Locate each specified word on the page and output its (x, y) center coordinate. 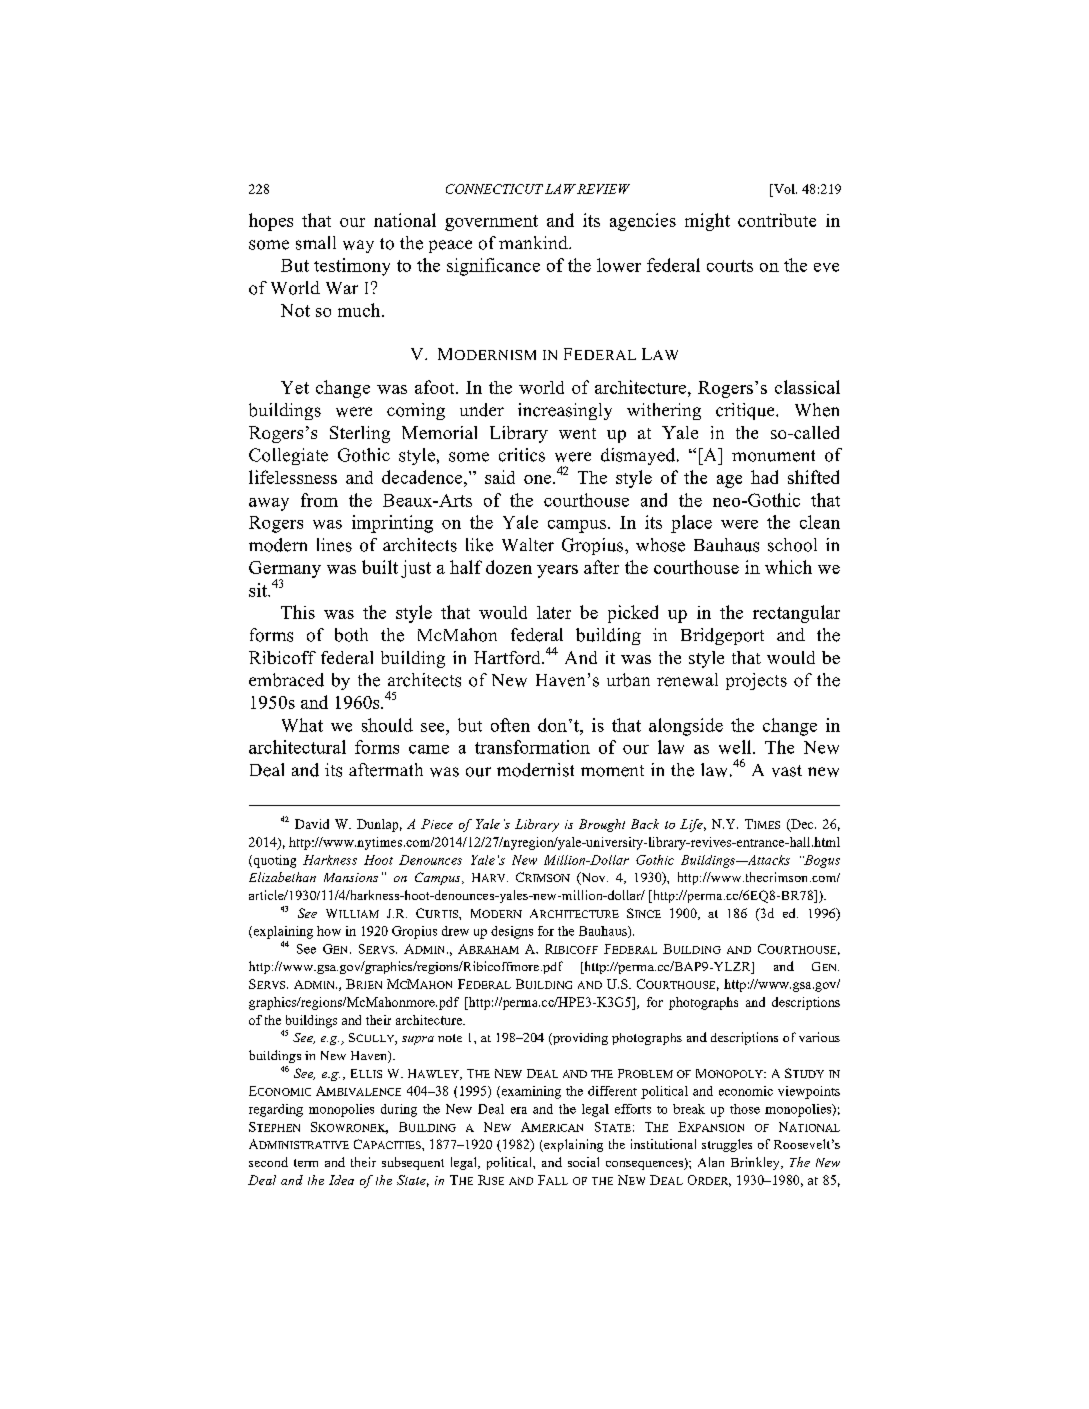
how (329, 931)
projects (756, 681)
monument (773, 456)
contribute (777, 220)
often (510, 725)
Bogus (821, 861)
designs (512, 932)
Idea (341, 1180)
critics (522, 455)
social (583, 1162)
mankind (534, 242)
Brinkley (756, 1163)
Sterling (360, 434)
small (316, 243)
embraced (286, 680)
